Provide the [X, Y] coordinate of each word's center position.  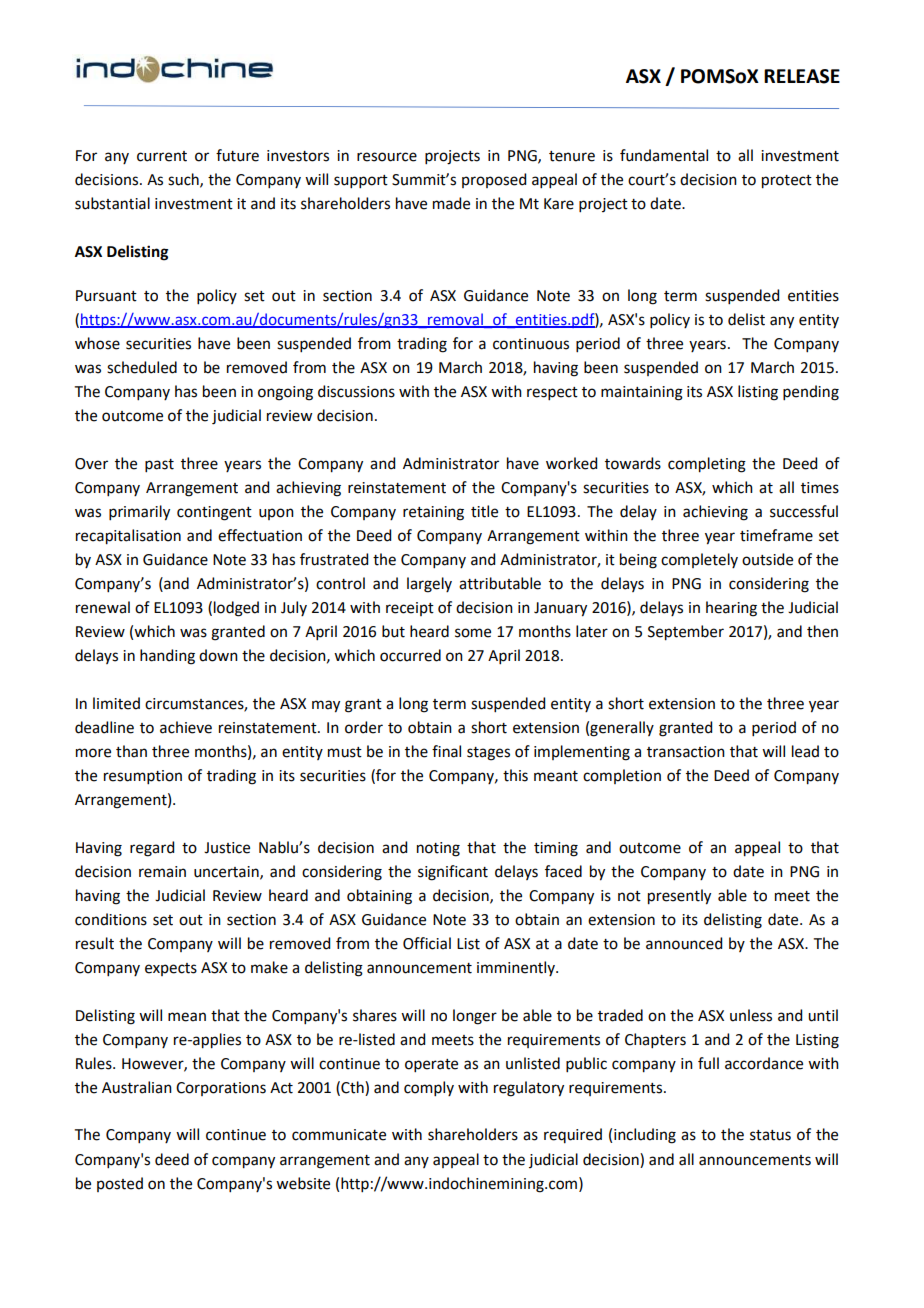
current [162, 156]
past [159, 465]
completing [707, 465]
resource [387, 157]
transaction [686, 752]
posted [120, 1184]
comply [429, 1088]
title [484, 511]
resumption [143, 777]
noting [438, 849]
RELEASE [802, 76]
